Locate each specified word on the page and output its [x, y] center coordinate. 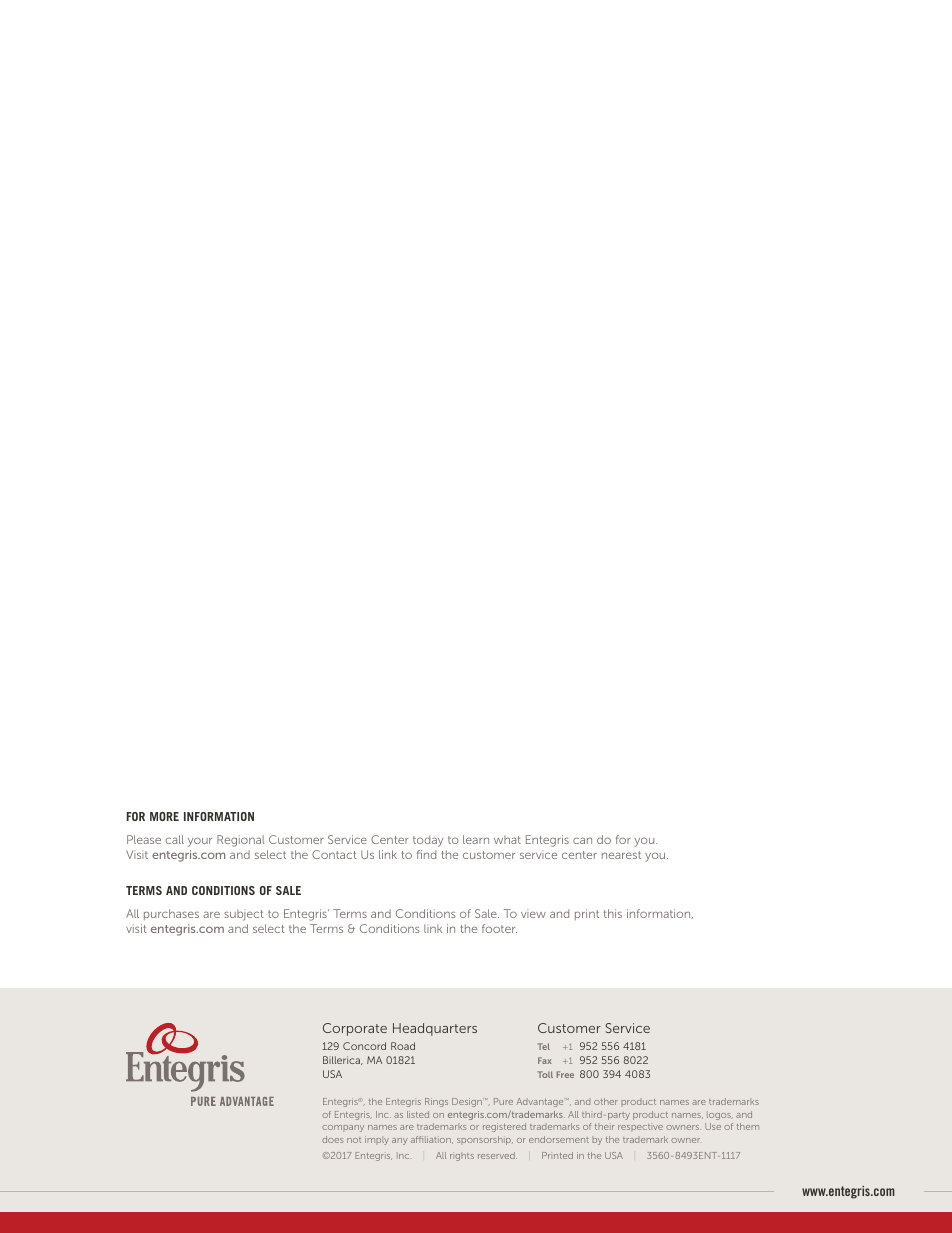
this [613, 913]
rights [462, 1156]
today [428, 841]
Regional [241, 841]
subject [244, 915]
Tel [543, 1046]
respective [640, 1128]
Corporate [355, 1029]
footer [499, 928]
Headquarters [435, 1029]
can [582, 840]
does [332, 1139]
